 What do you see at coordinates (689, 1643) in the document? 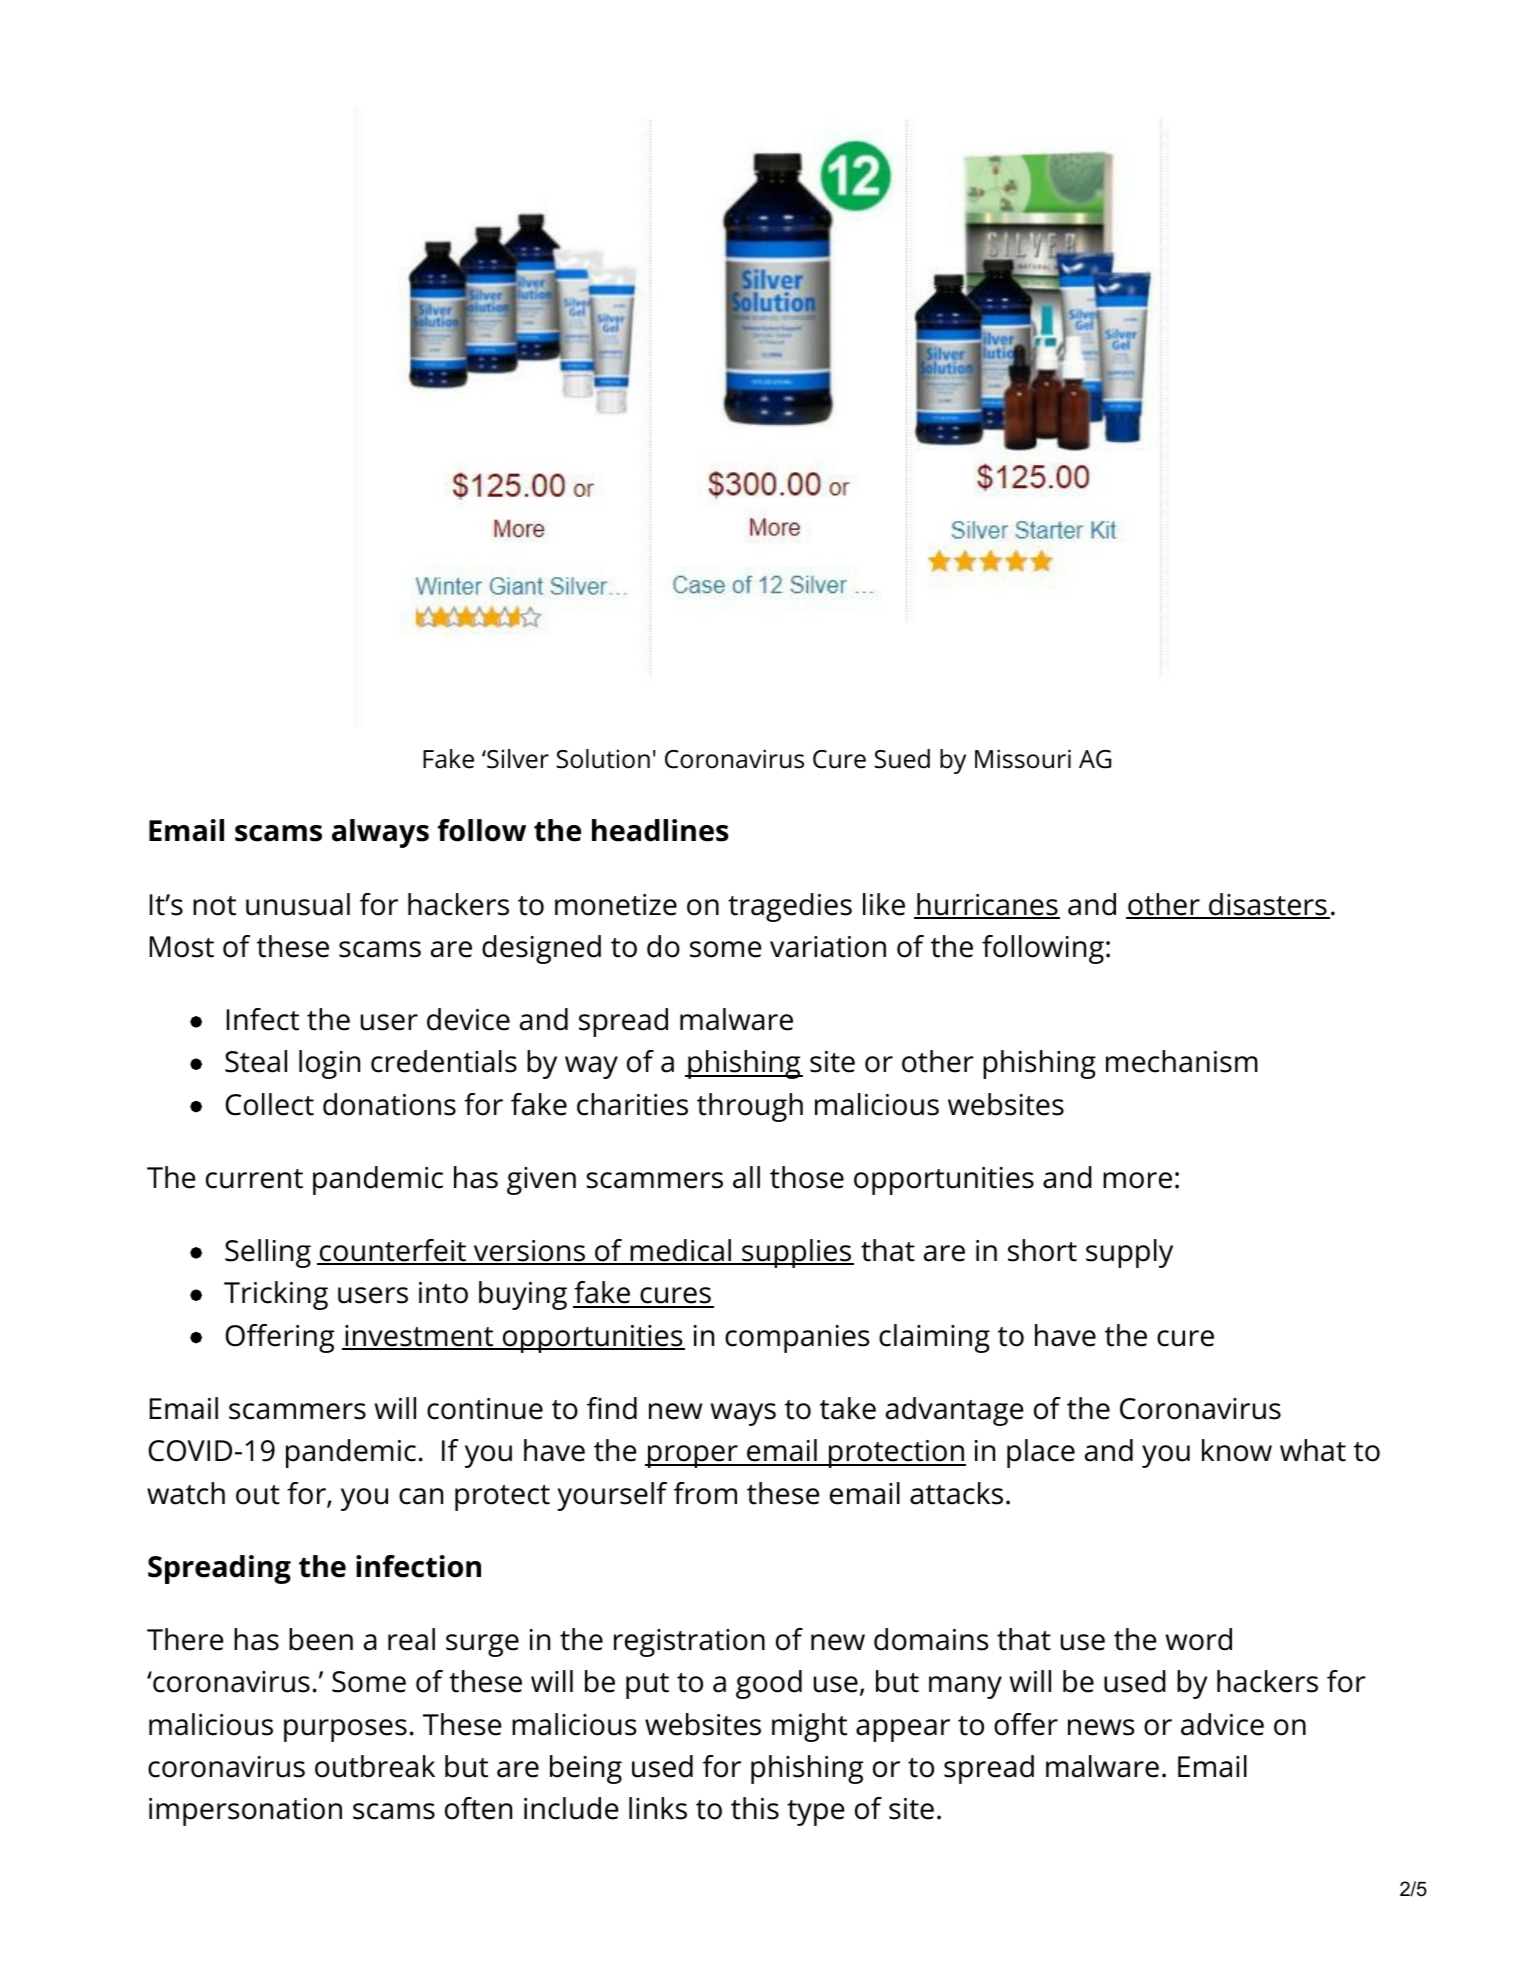
I see `registration` at bounding box center [689, 1643].
